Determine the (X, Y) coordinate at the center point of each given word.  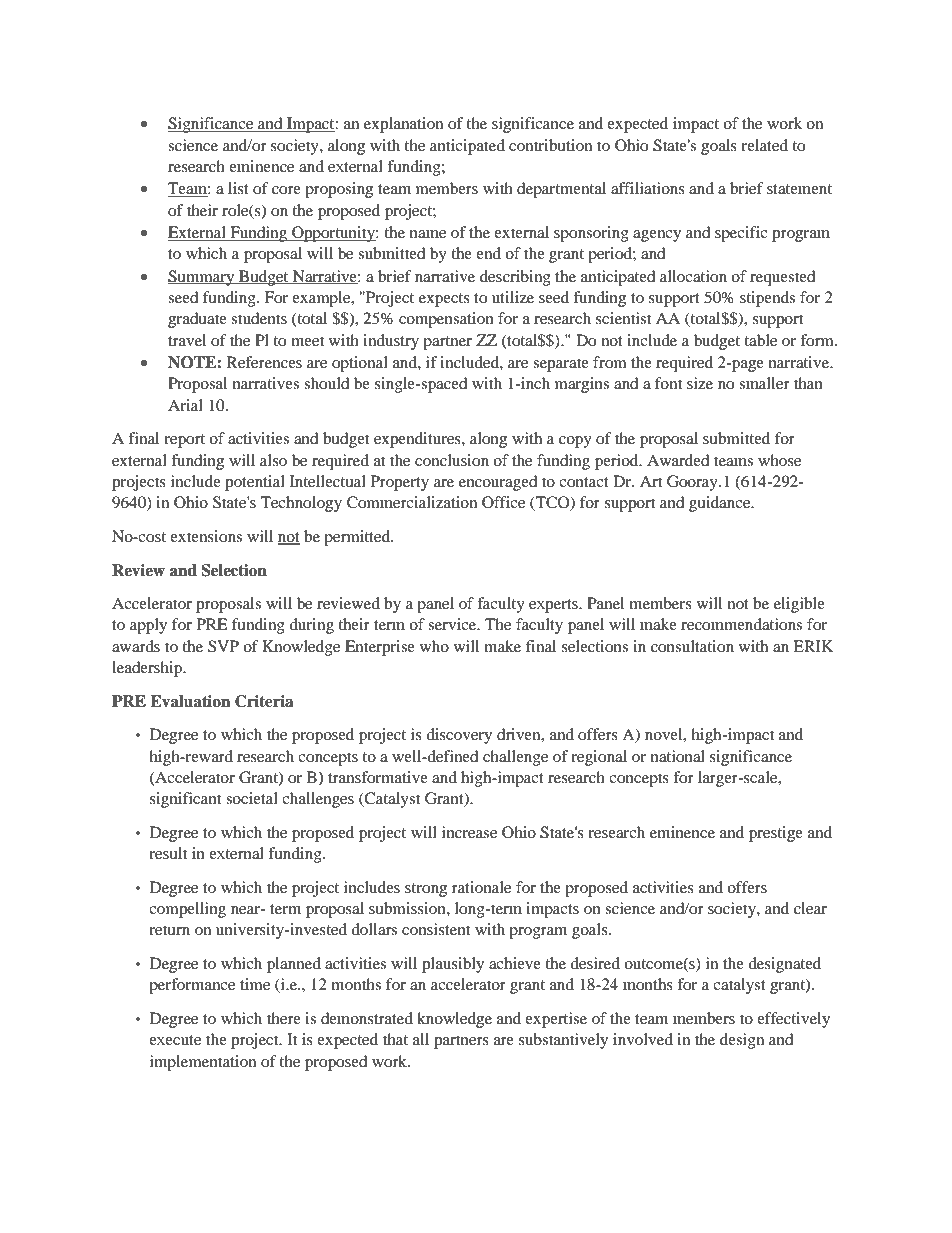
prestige (776, 834)
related (764, 145)
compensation (446, 320)
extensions (206, 536)
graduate (197, 320)
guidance (721, 504)
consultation (692, 646)
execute (175, 1040)
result (168, 853)
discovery (459, 736)
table (760, 340)
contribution (550, 145)
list (238, 188)
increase (469, 832)
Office (503, 502)
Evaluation (190, 701)
